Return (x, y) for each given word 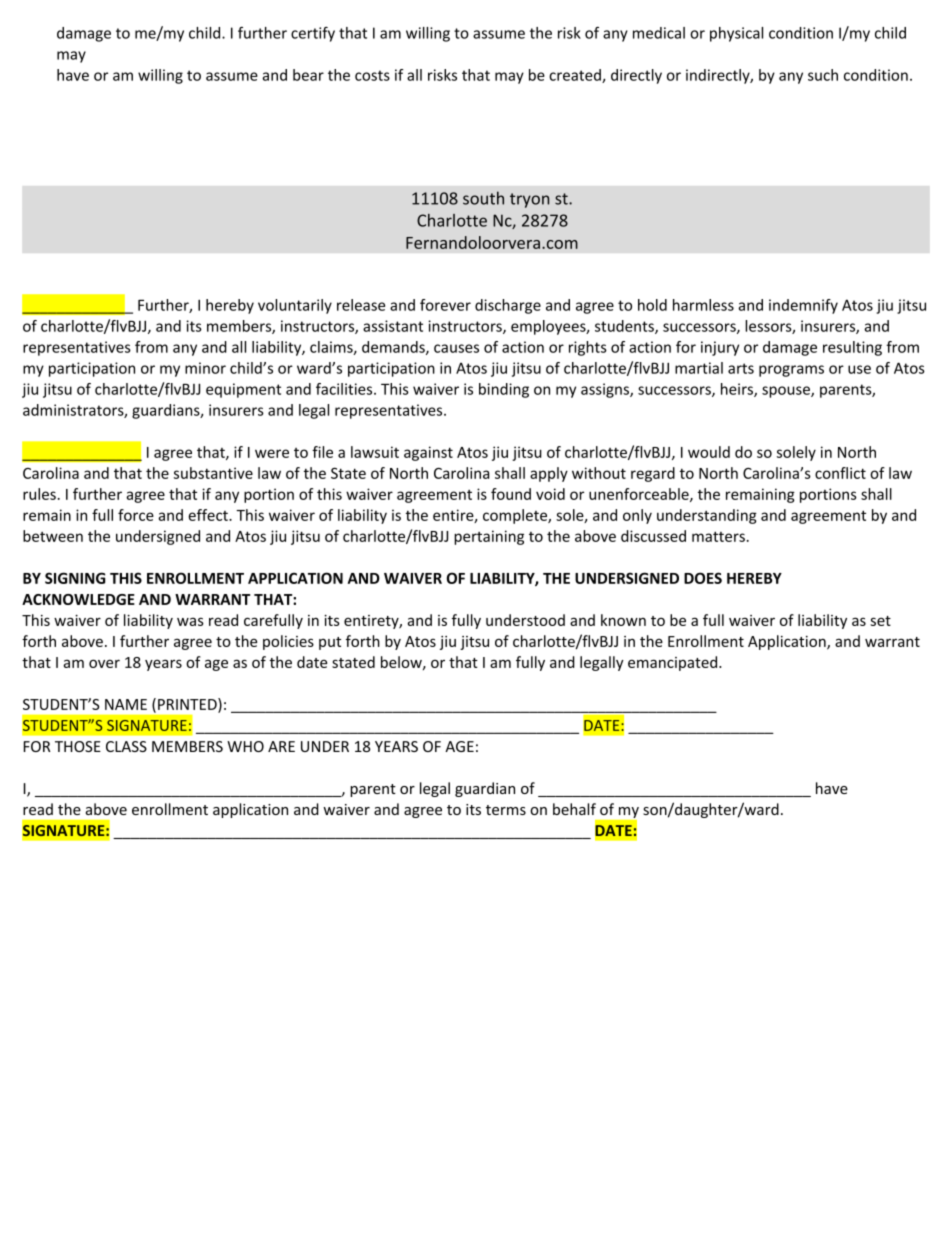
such (823, 75)
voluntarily (295, 306)
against (428, 453)
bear (308, 75)
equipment (243, 390)
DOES (703, 578)
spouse (787, 392)
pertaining (489, 537)
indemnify (803, 306)
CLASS (126, 746)
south (483, 198)
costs (372, 75)
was (190, 621)
